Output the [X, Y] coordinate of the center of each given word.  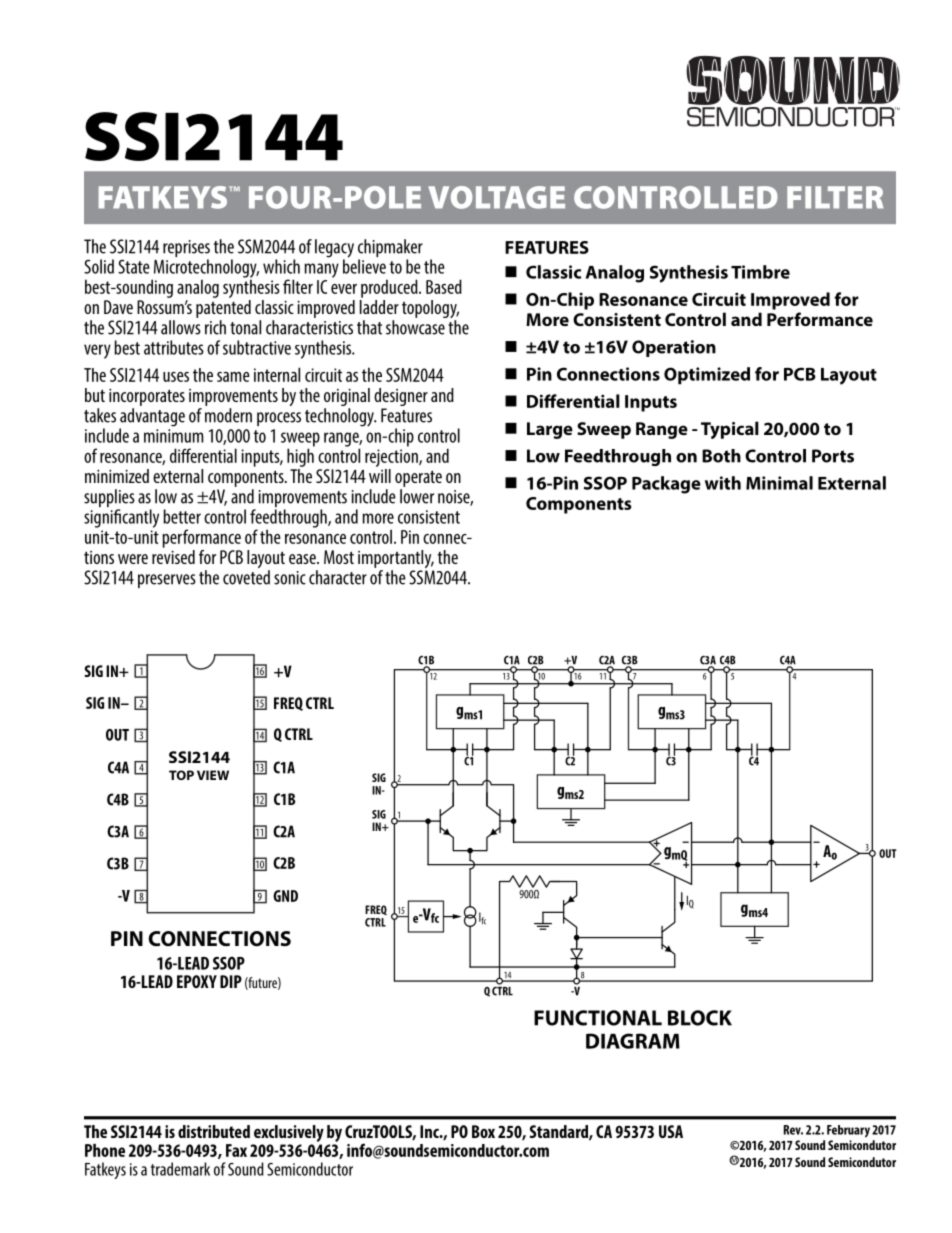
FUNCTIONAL [598, 1018]
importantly [396, 560]
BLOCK [700, 1018]
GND [285, 896]
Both [721, 456]
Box [483, 1131]
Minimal [779, 483]
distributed [214, 1131]
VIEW [213, 775]
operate [418, 478]
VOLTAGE [496, 197]
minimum [173, 436]
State [134, 266]
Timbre [760, 272]
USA [671, 1131]
